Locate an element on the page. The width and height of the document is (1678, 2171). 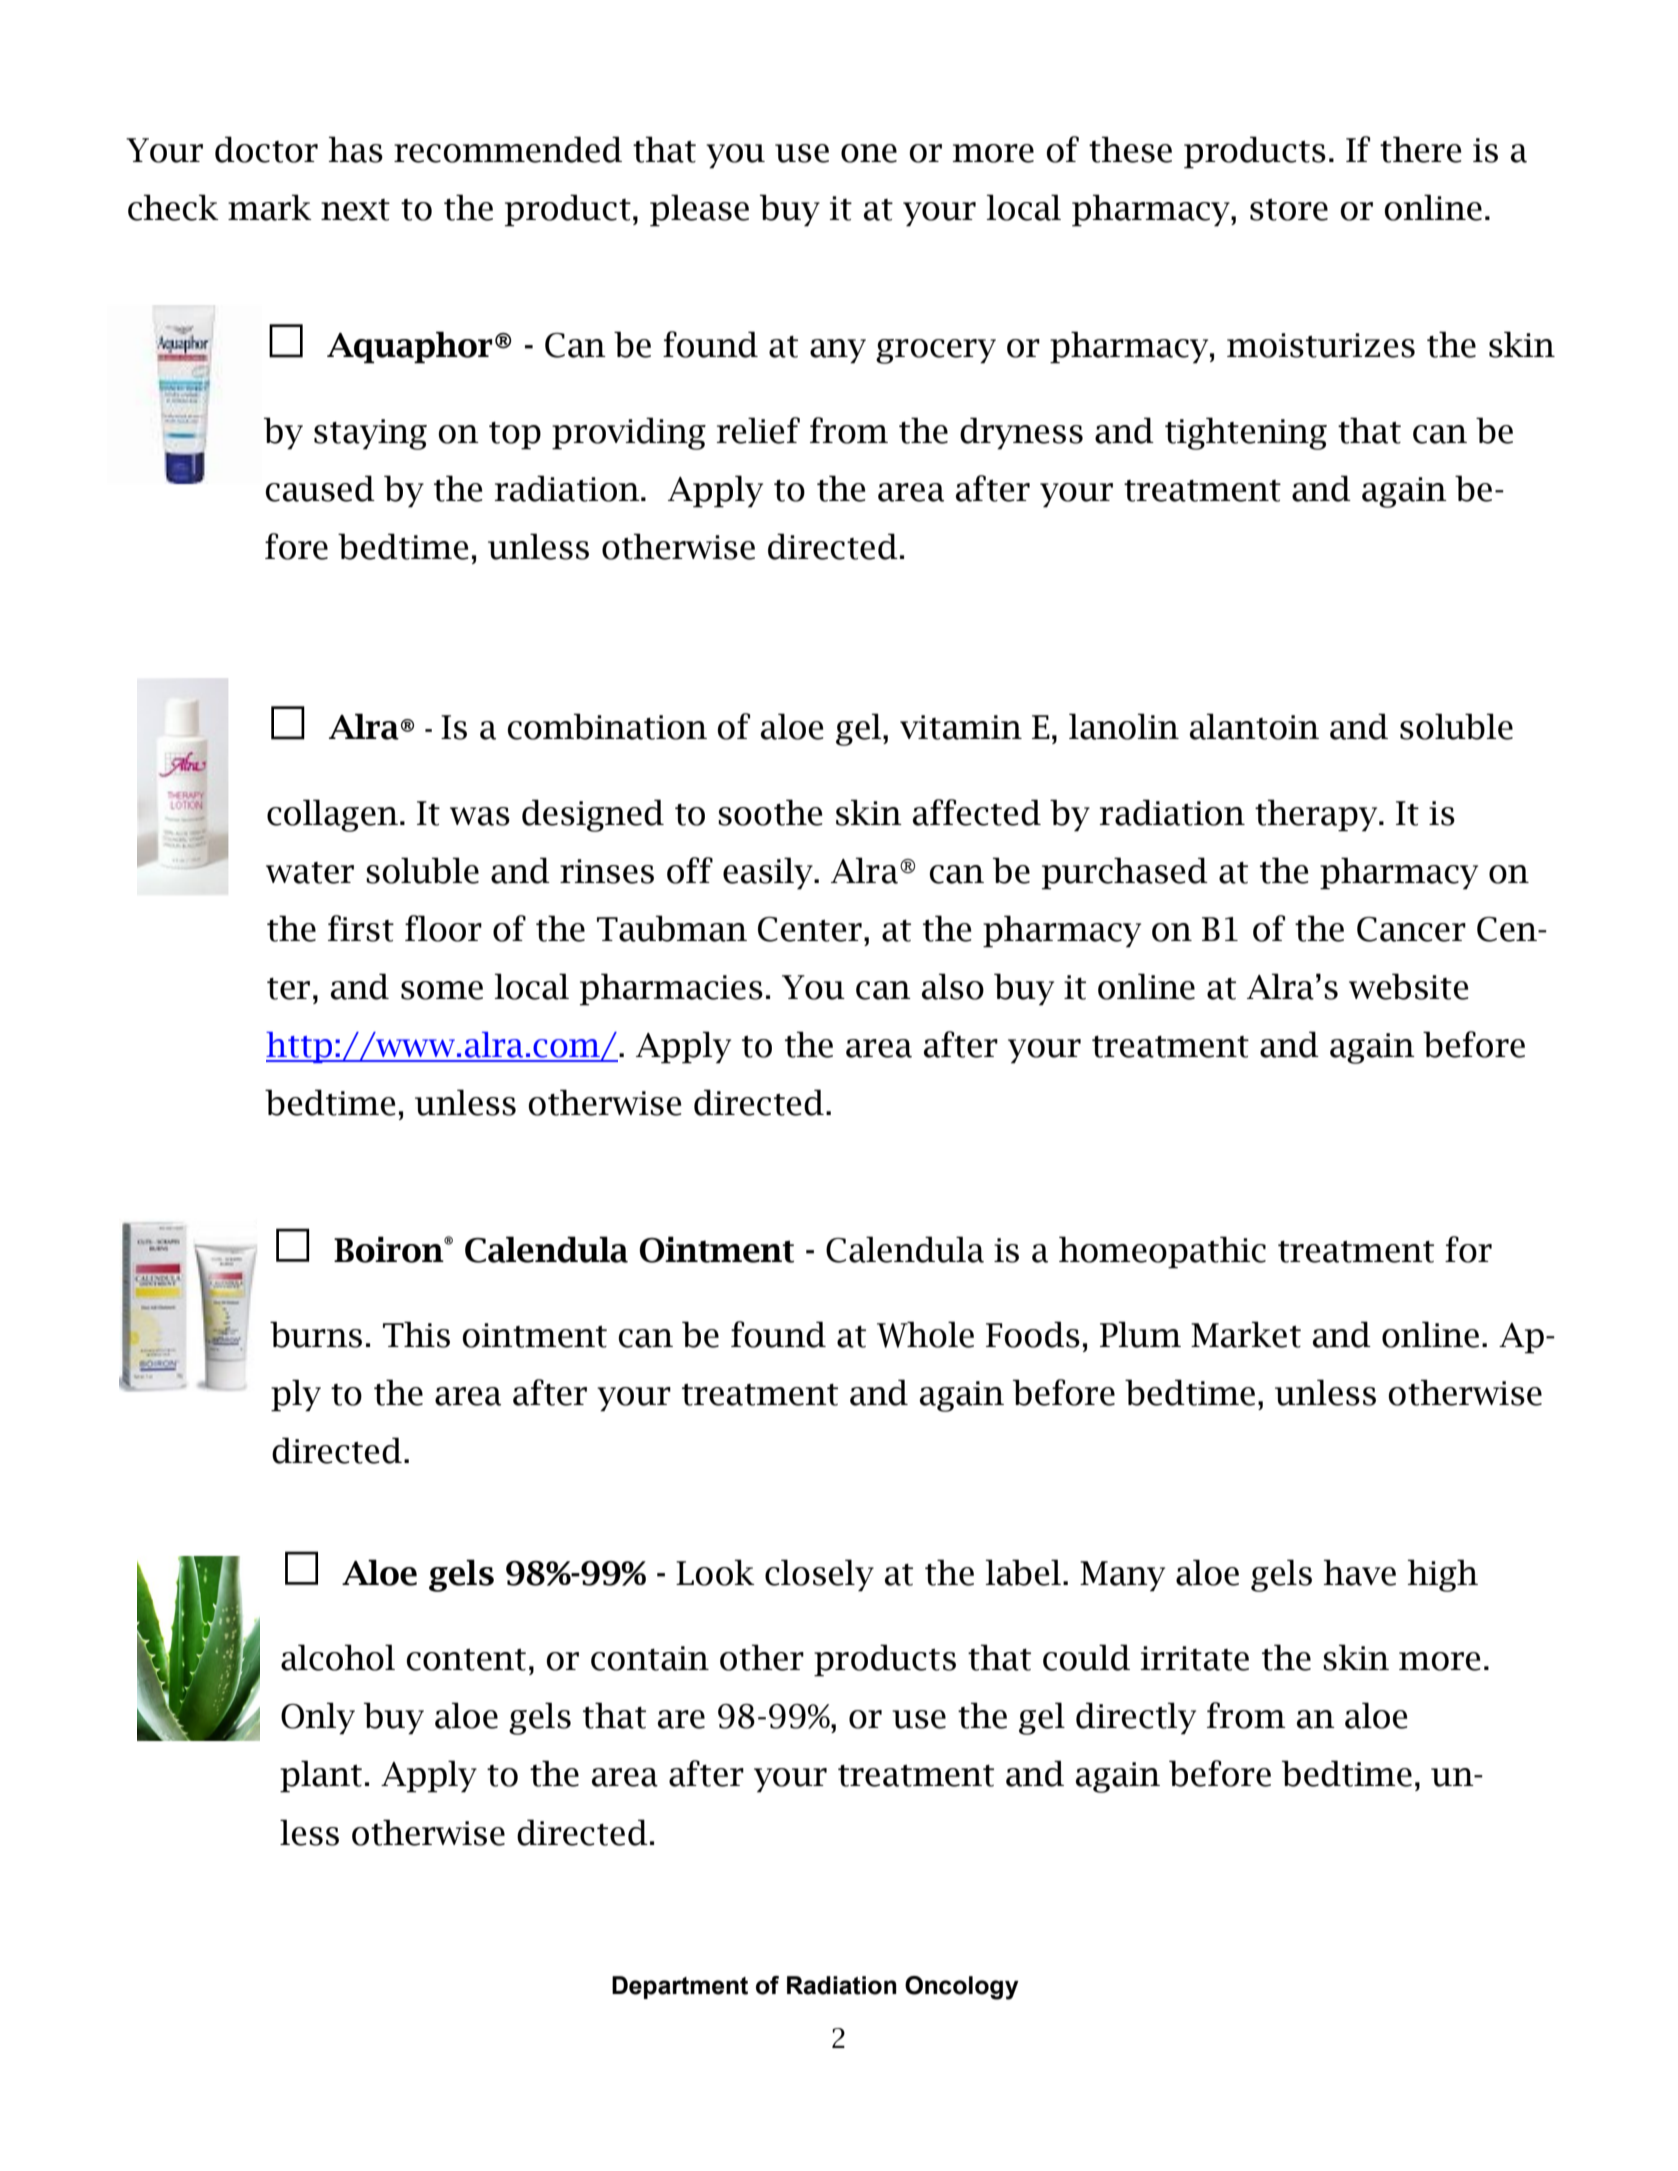
Department is located at coordinates (680, 1987).
